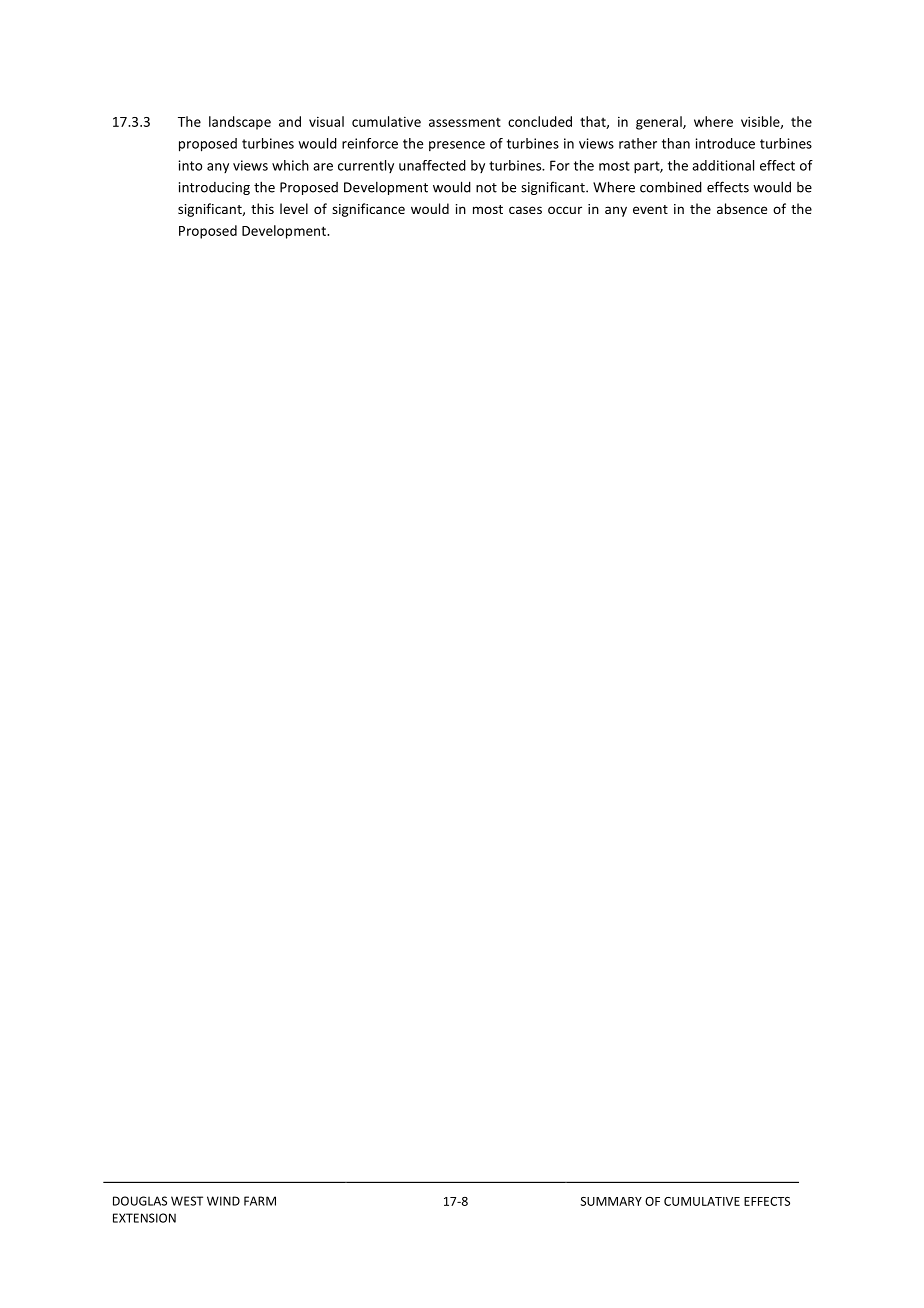 The height and width of the page is (1308, 924). I want to click on EXTENSION, so click(144, 1218).
